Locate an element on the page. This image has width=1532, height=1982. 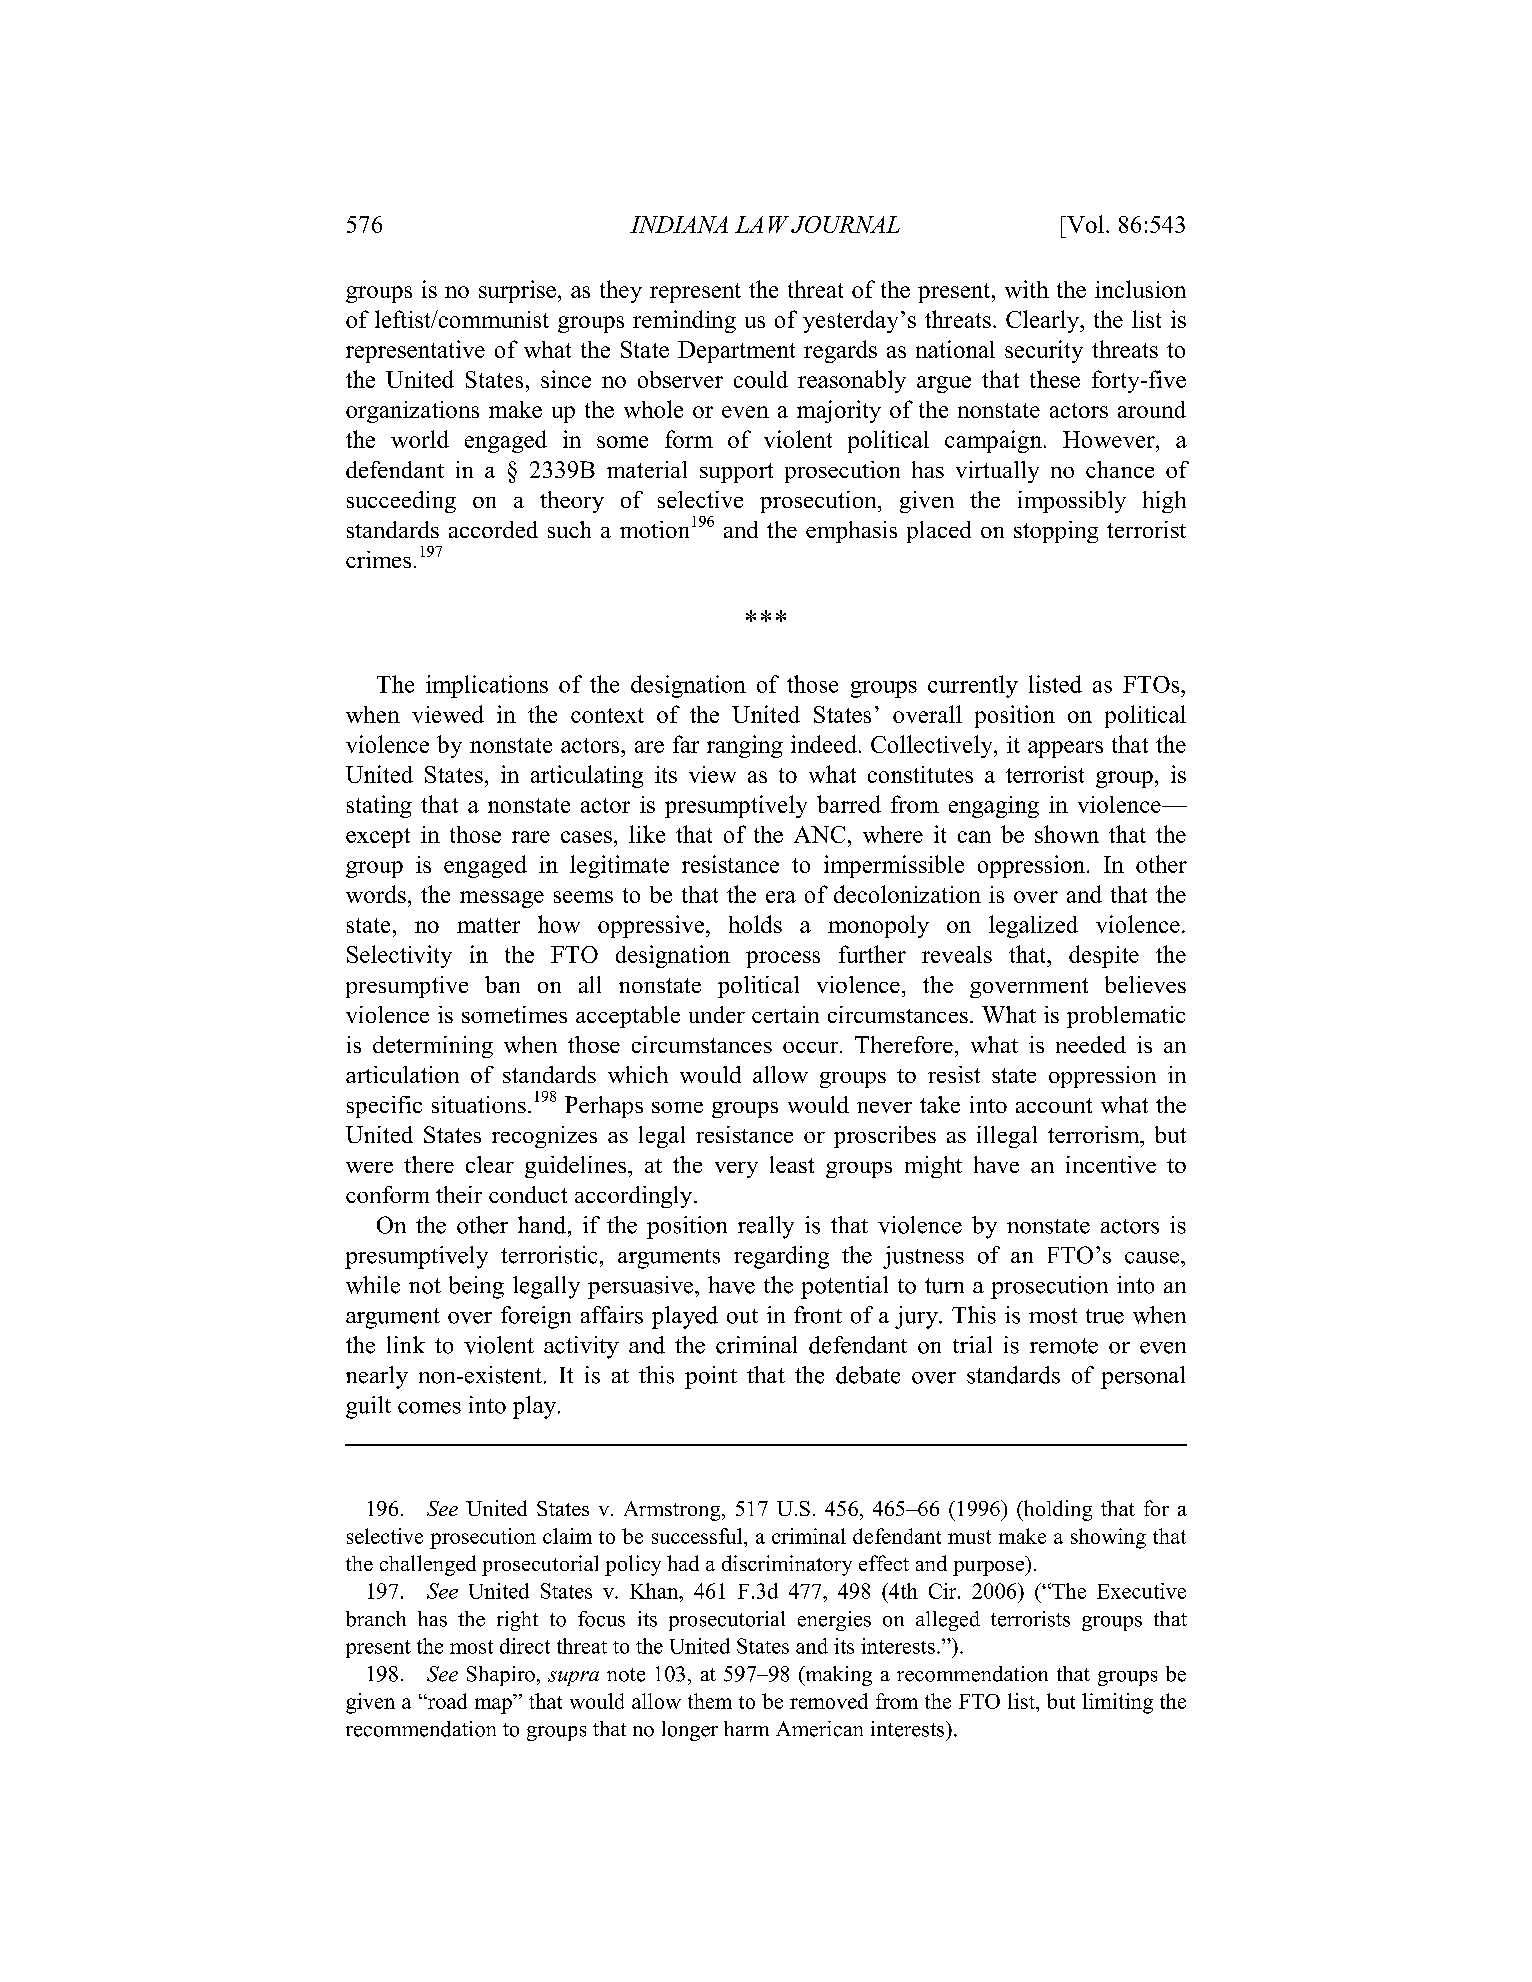
implications is located at coordinates (487, 686).
